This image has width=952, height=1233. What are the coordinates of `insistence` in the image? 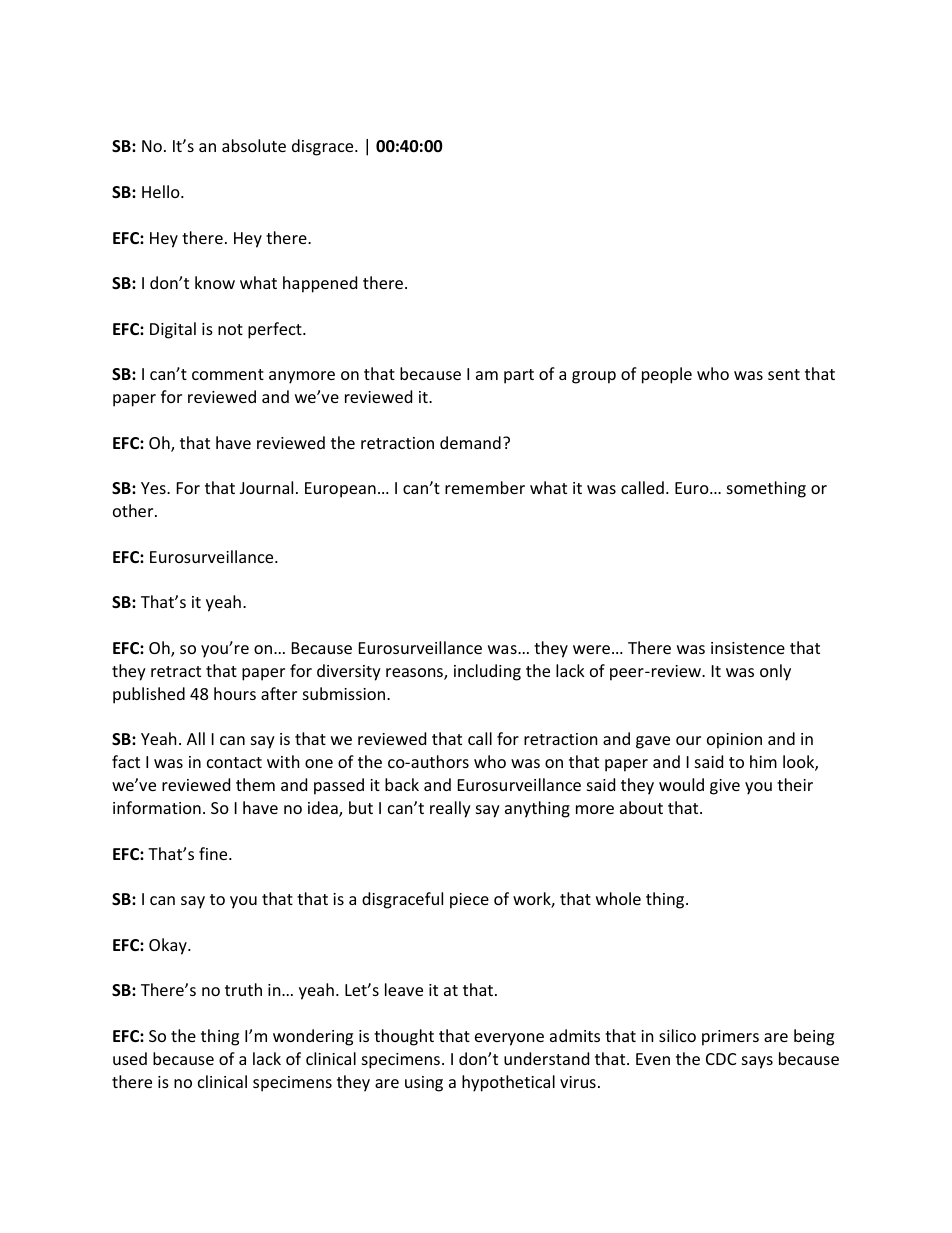 It's located at (748, 648).
